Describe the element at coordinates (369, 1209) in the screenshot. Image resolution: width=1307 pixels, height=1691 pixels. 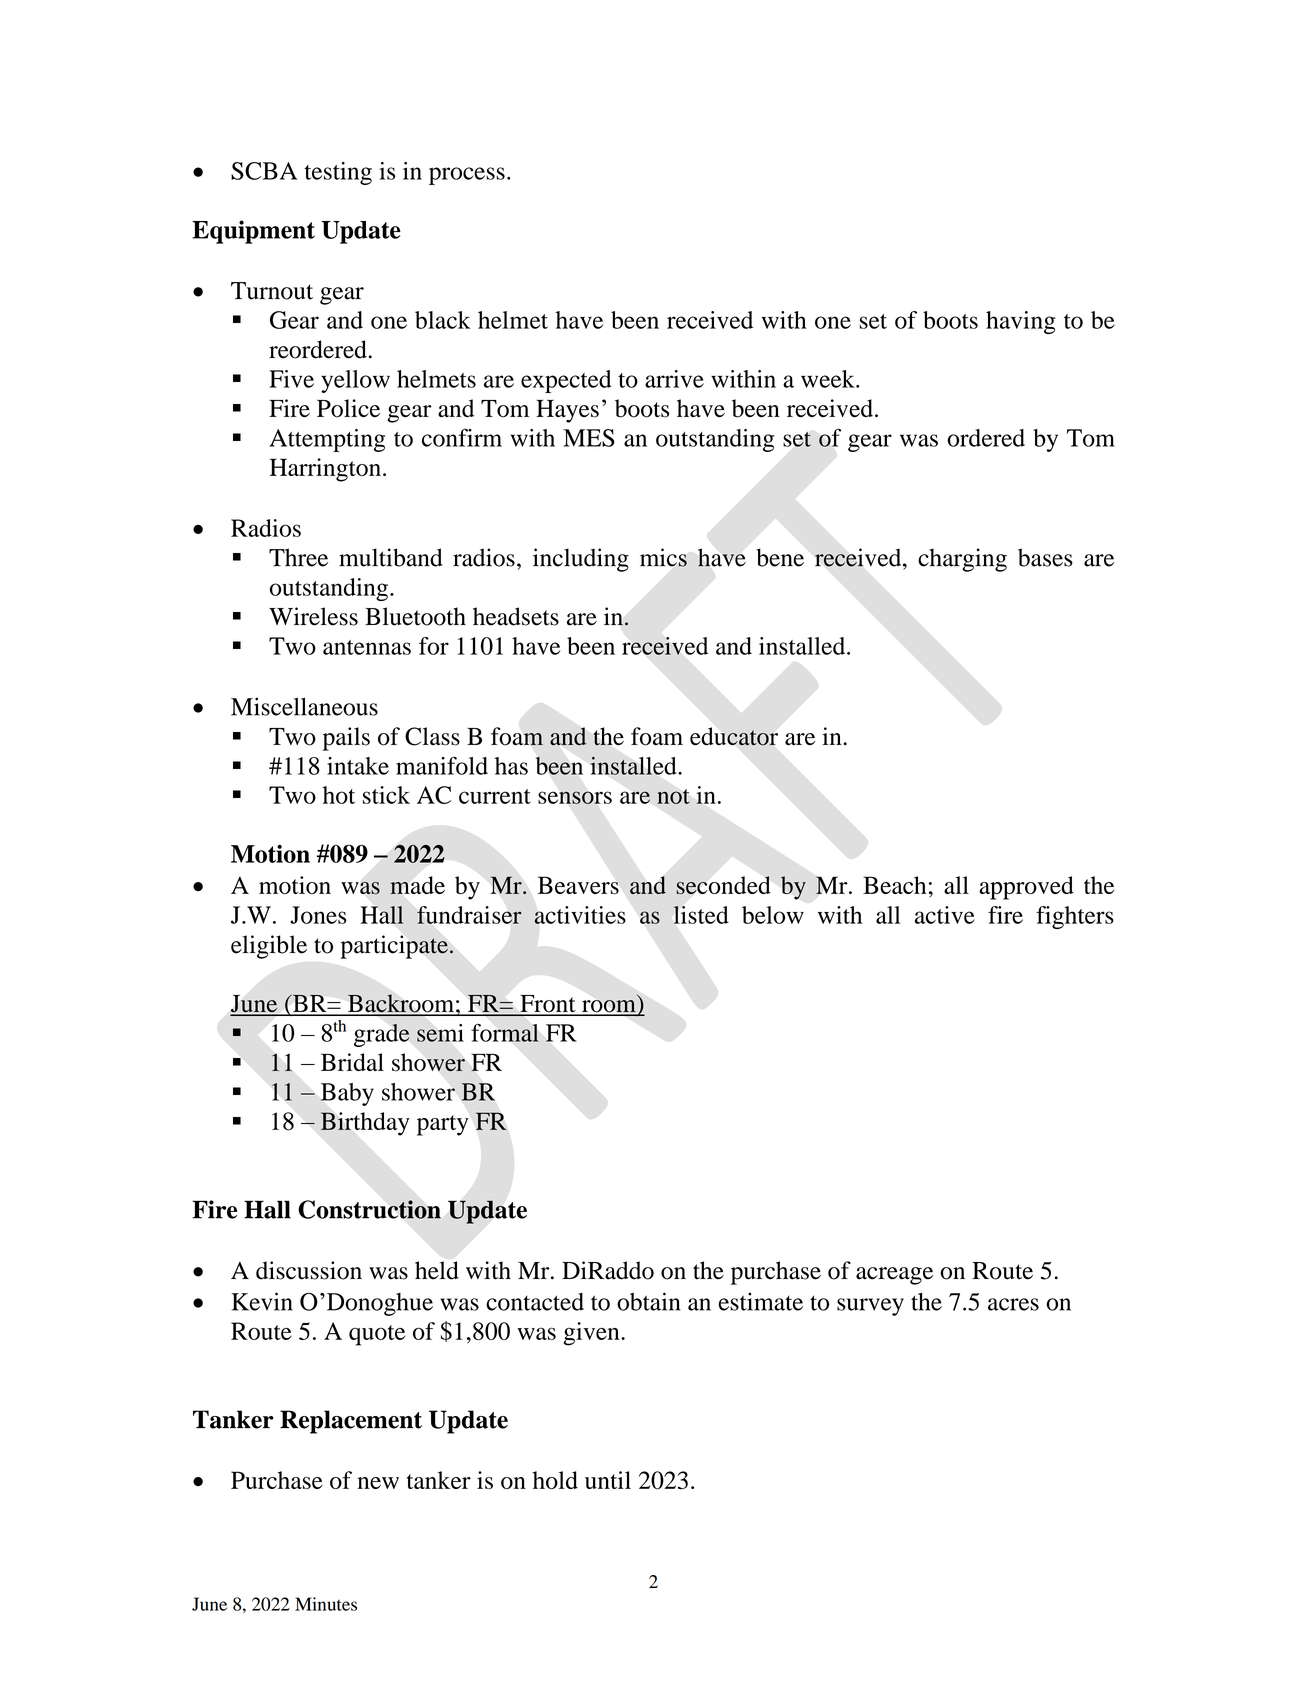
I see `Construction` at that location.
